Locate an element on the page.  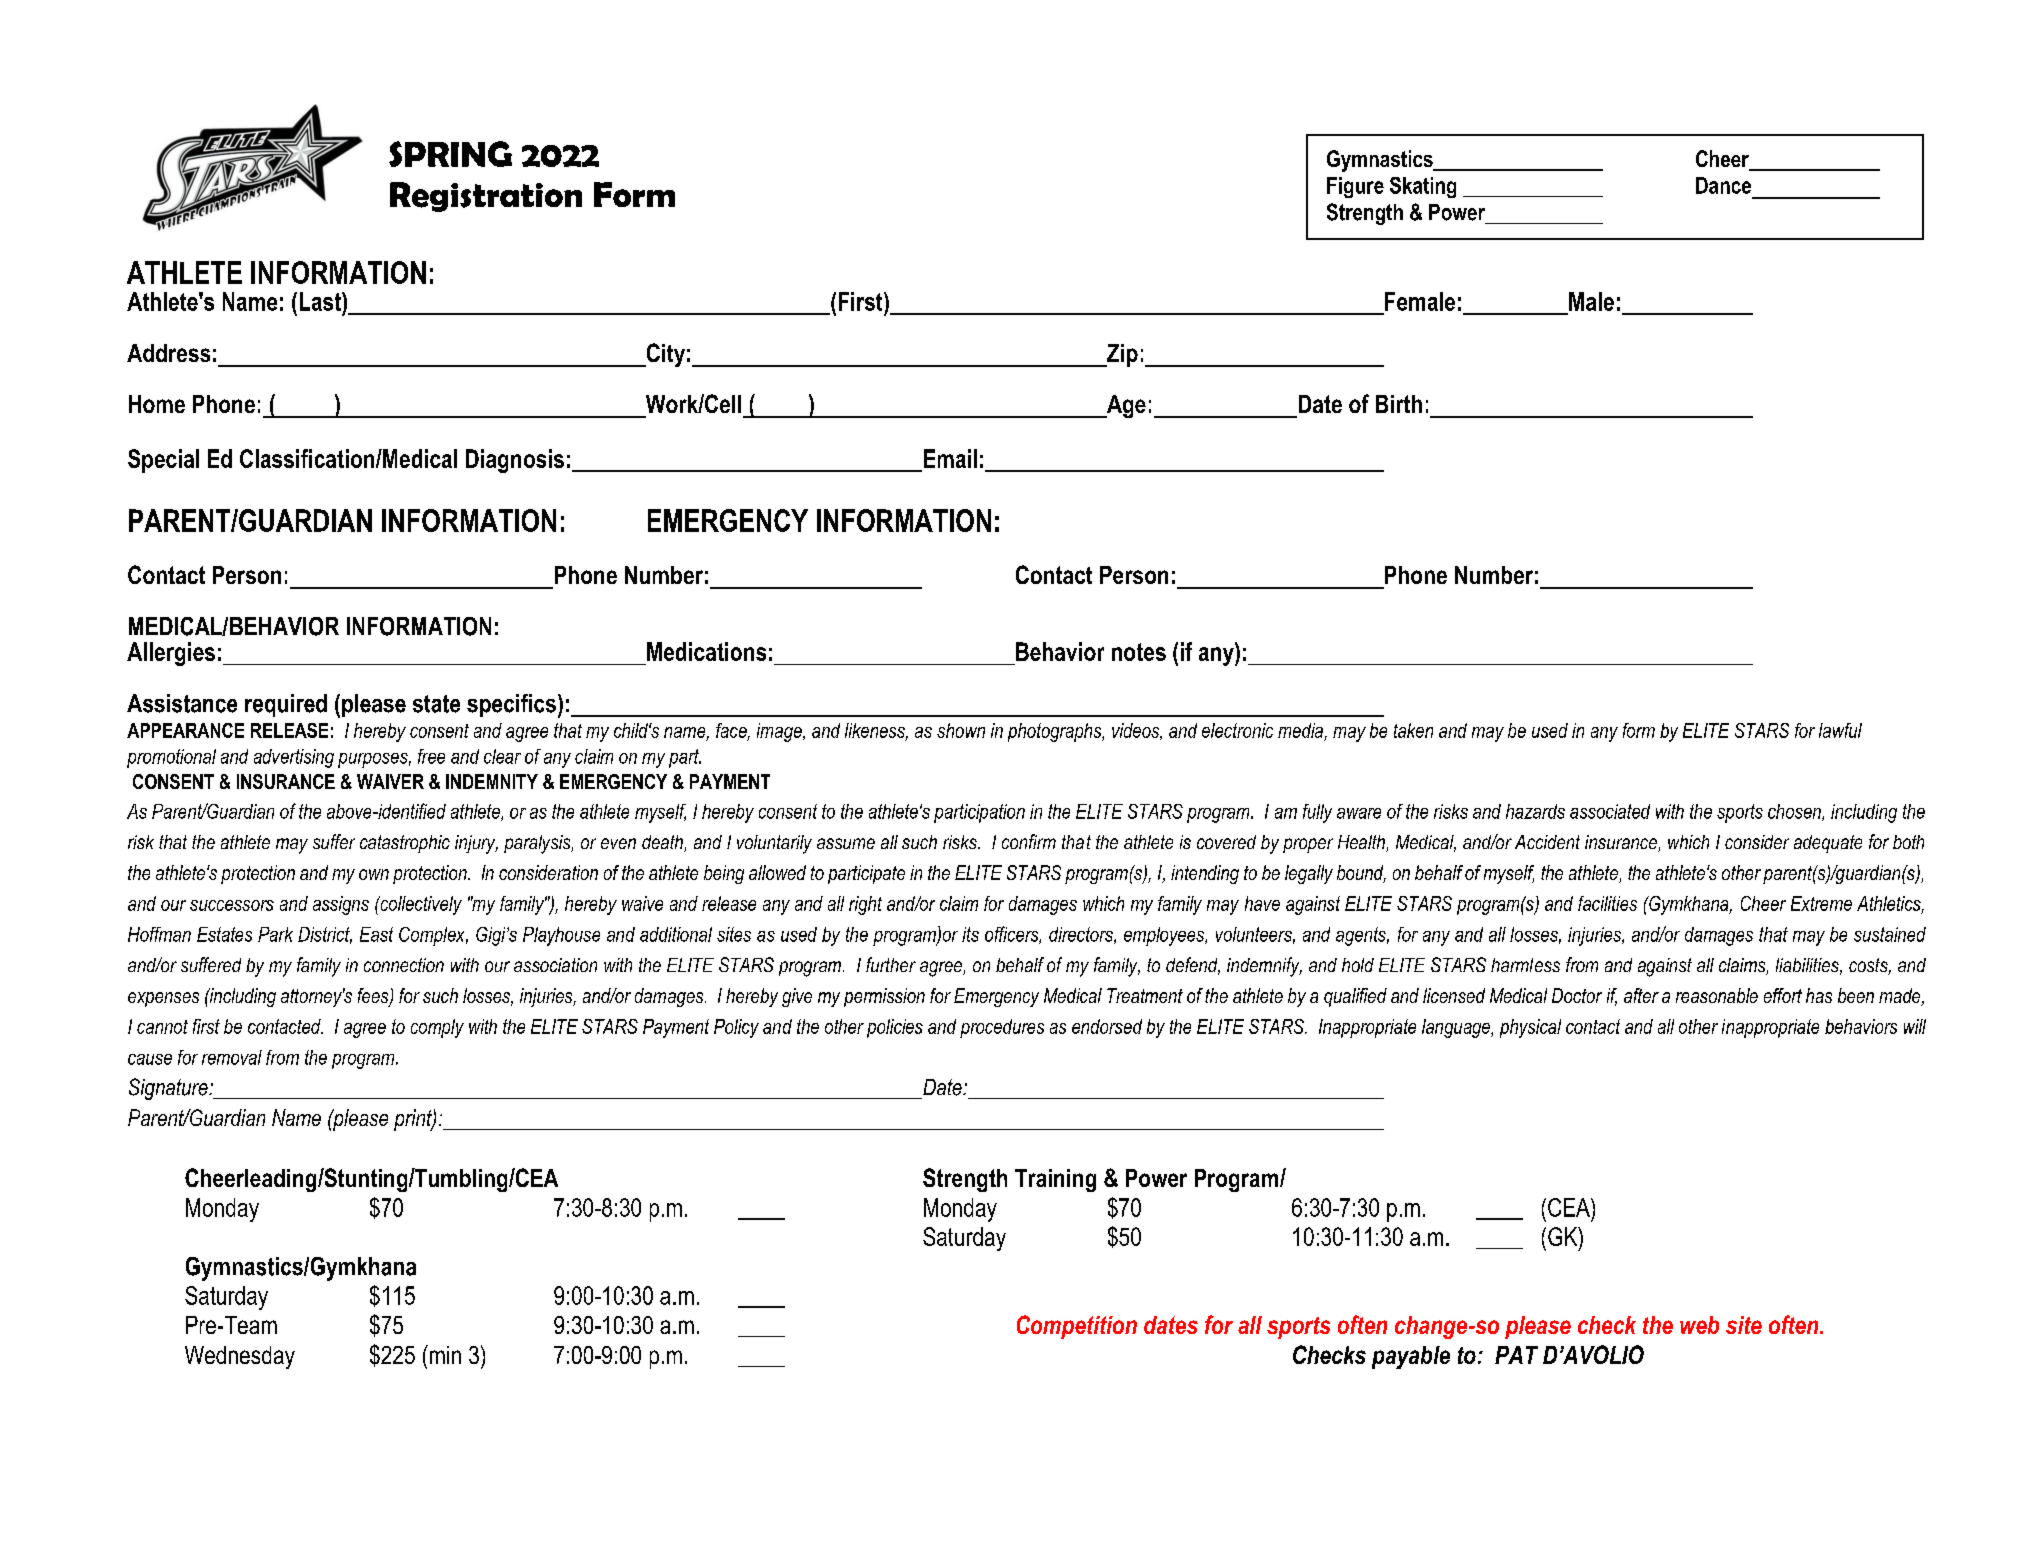
lawful is located at coordinates (1840, 730).
